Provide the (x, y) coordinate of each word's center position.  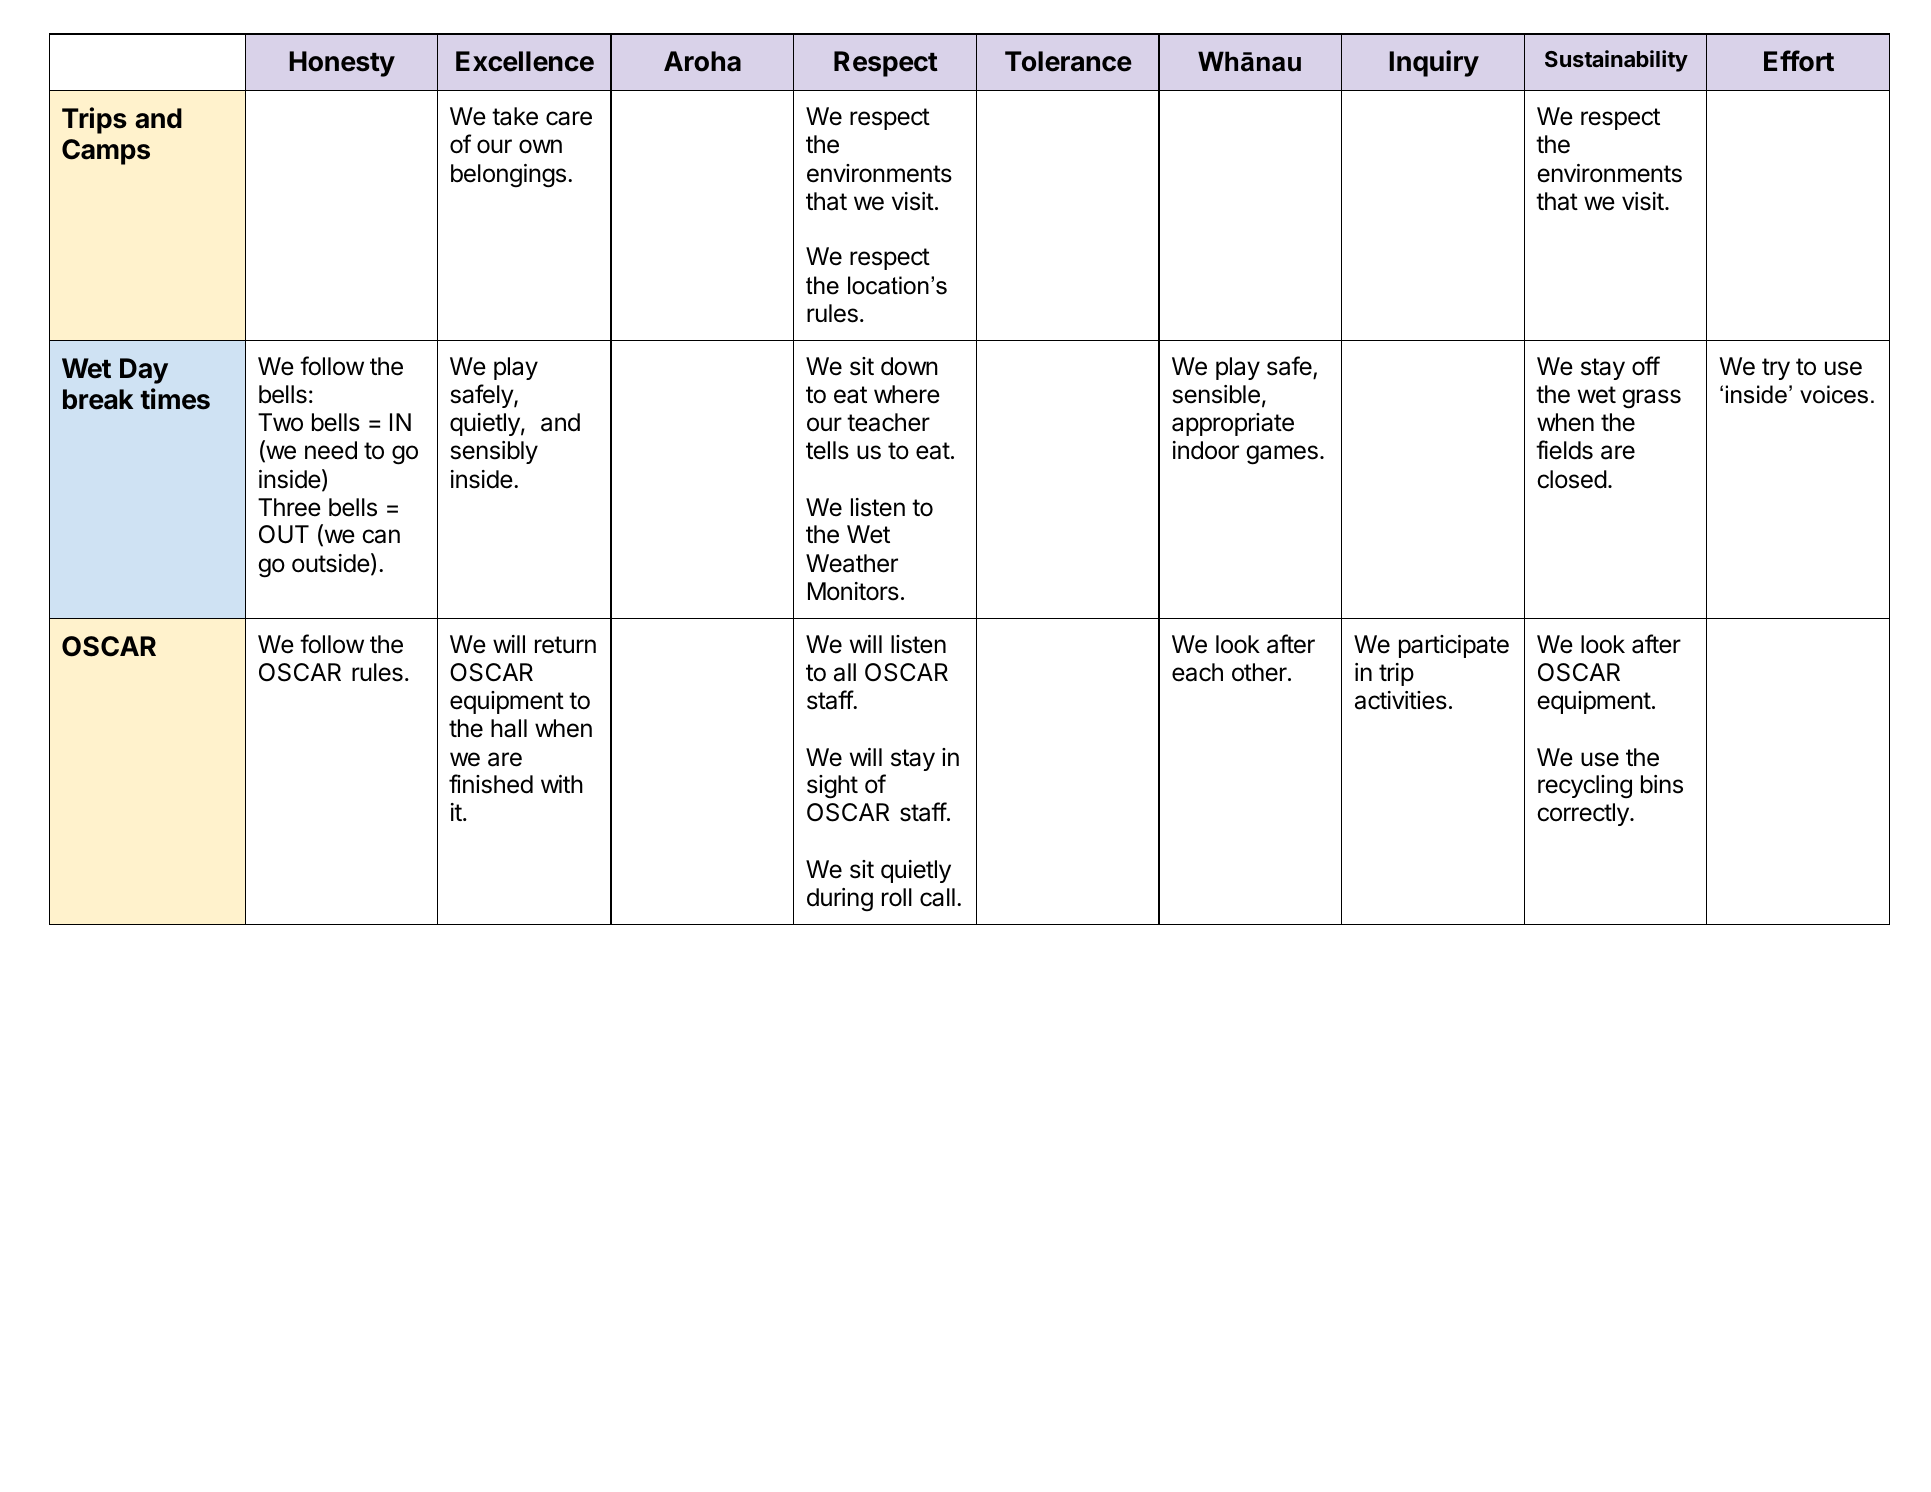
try (1776, 369)
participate (1454, 646)
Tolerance (1068, 61)
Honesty (342, 64)
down (909, 366)
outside (331, 563)
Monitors (853, 591)
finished (491, 784)
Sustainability (1616, 61)
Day (144, 371)
